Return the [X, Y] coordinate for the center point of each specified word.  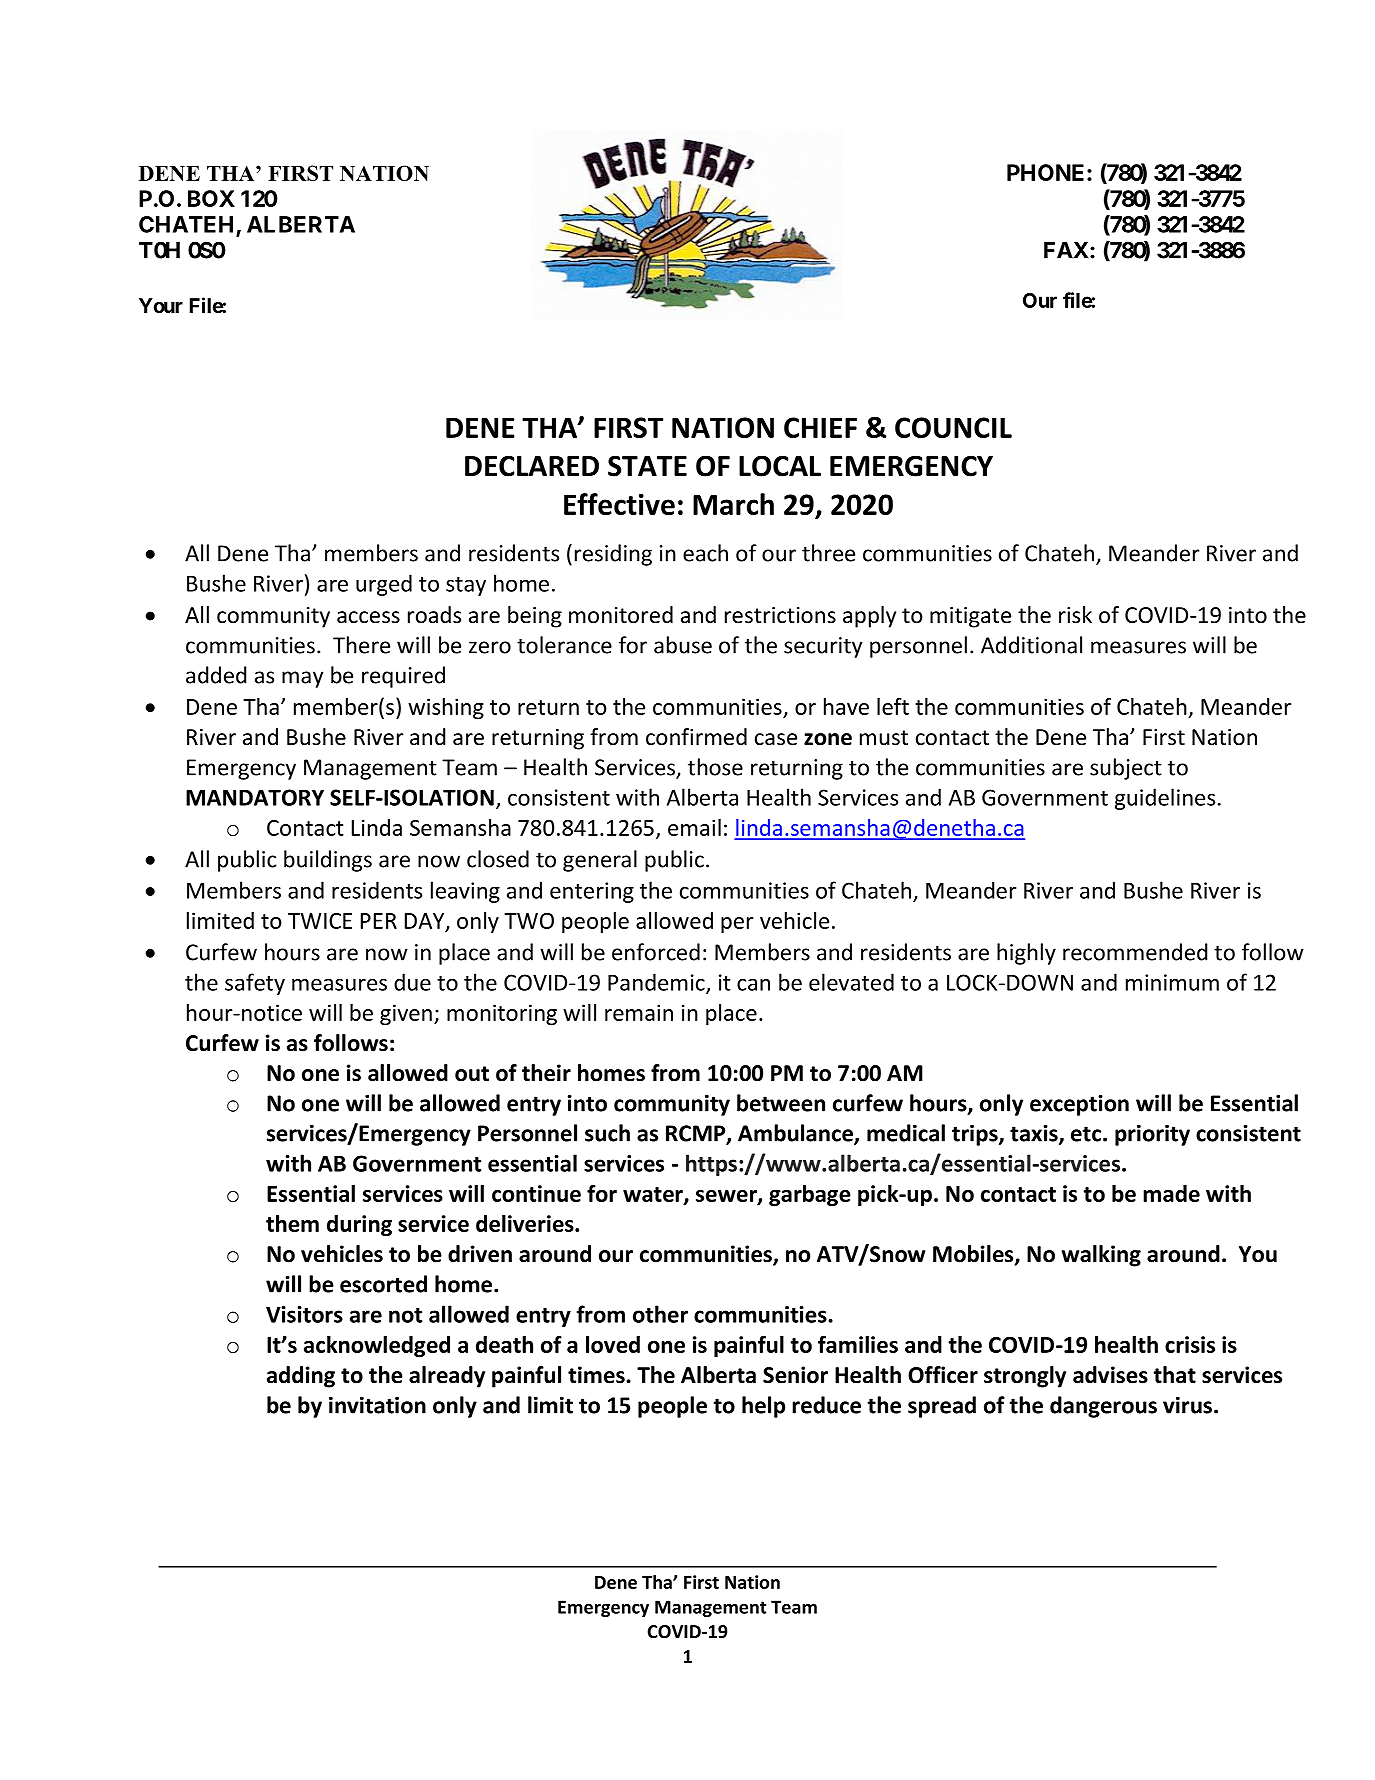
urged [384, 585]
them [292, 1223]
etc [1086, 1134]
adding [301, 1377]
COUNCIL [953, 427]
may [302, 679]
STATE [647, 466]
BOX [211, 198]
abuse [683, 645]
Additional [1031, 645]
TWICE [320, 921]
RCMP [697, 1134]
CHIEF [820, 427]
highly [1026, 954]
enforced [656, 952]
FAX [1067, 250]
